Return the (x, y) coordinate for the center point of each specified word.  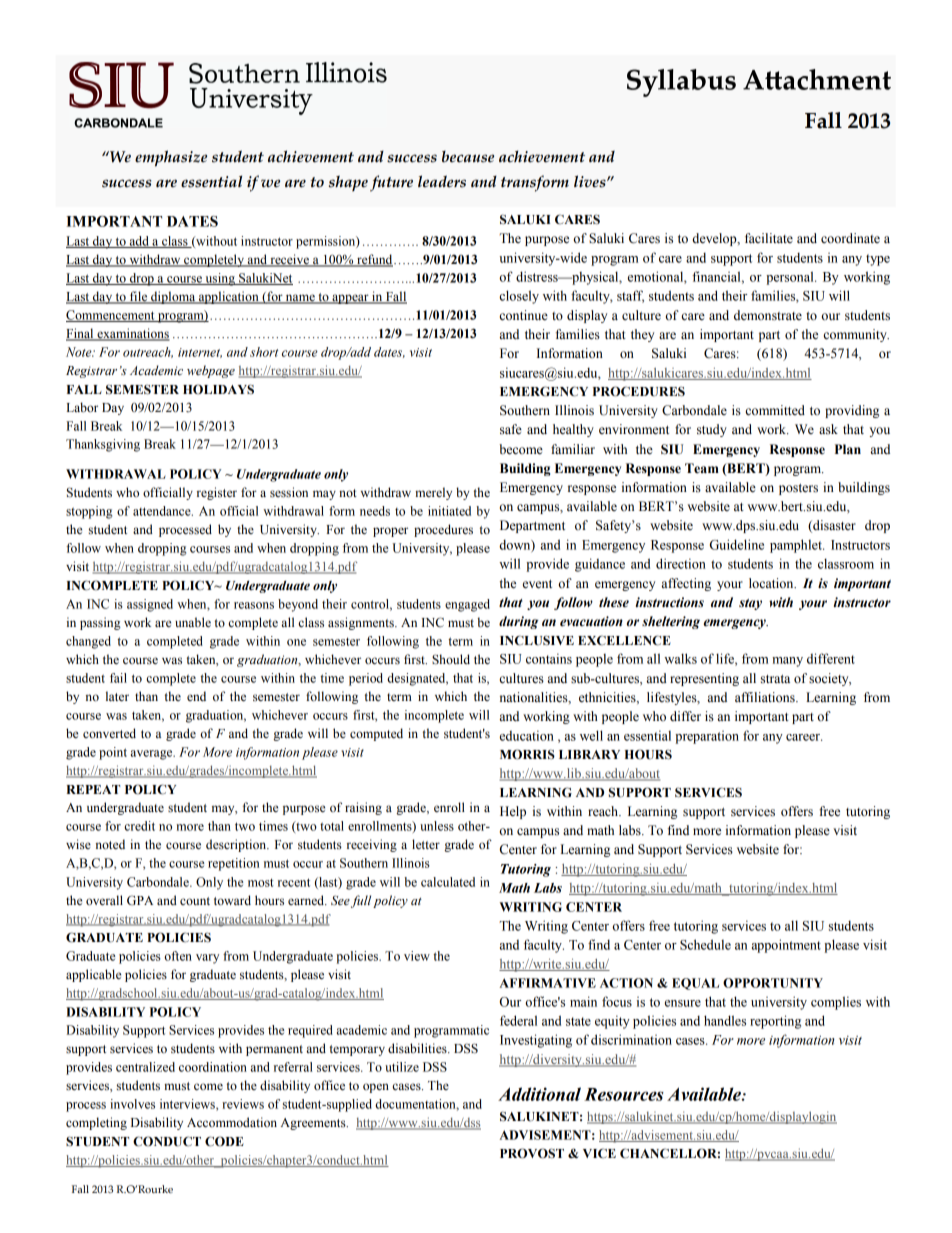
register (217, 493)
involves (132, 1104)
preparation (707, 737)
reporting (775, 1022)
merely (433, 493)
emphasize (171, 158)
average (153, 755)
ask (828, 429)
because (468, 157)
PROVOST (532, 1153)
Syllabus (681, 83)
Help (513, 812)
